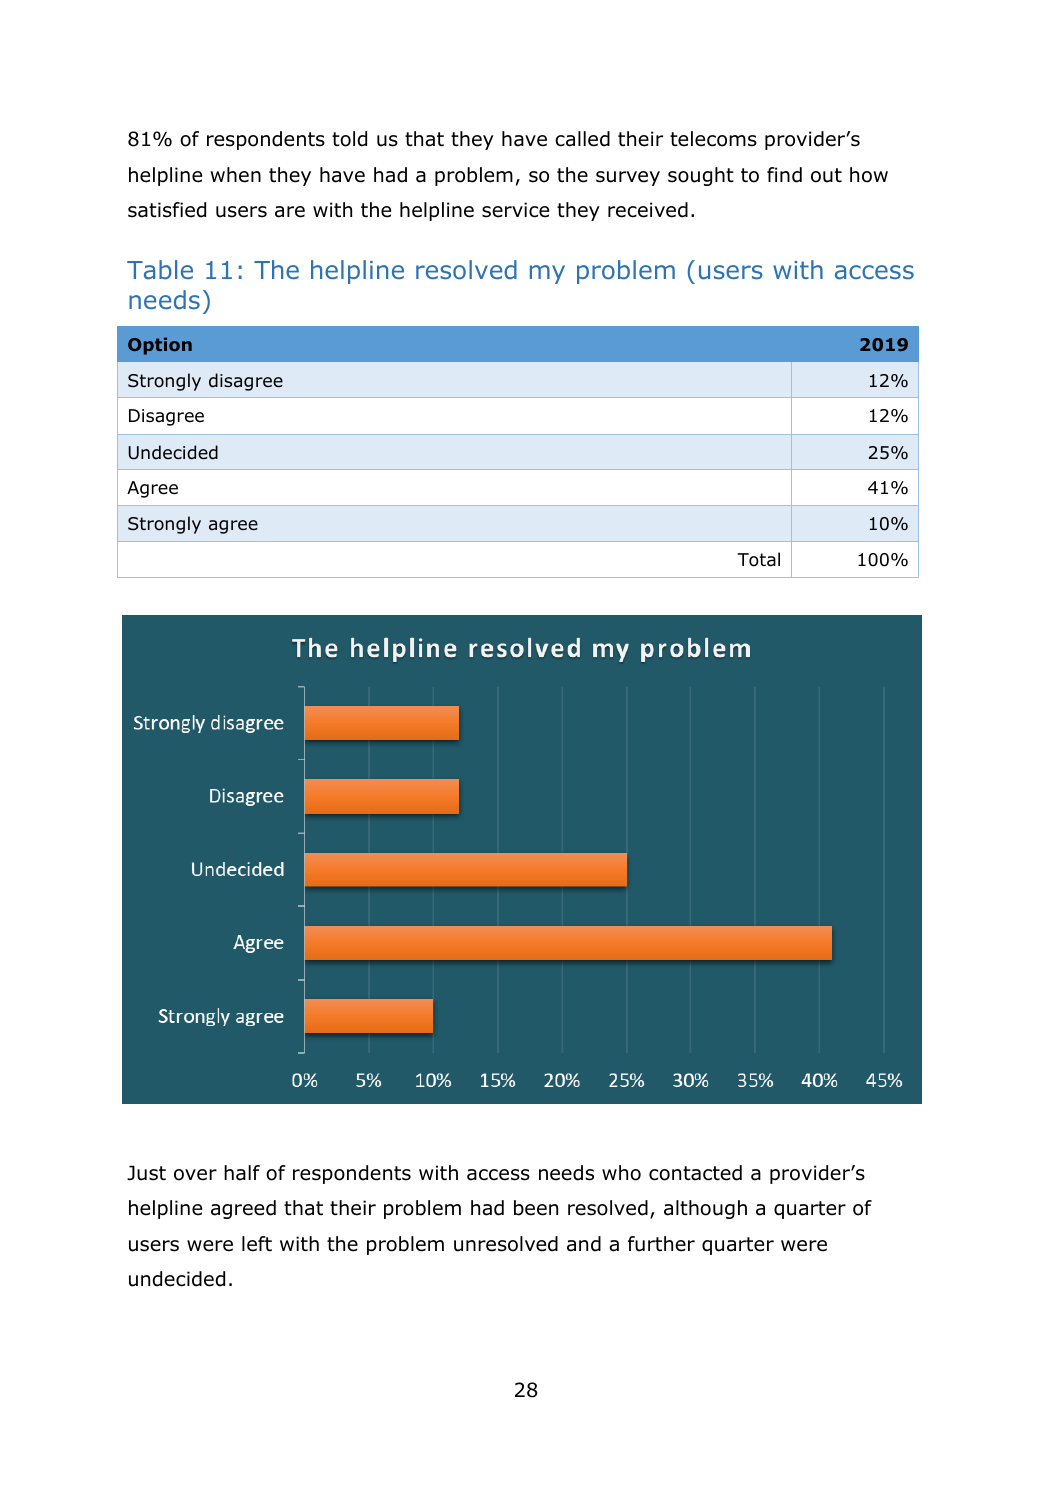  Describe the element at coordinates (235, 175) in the document. I see `when` at that location.
